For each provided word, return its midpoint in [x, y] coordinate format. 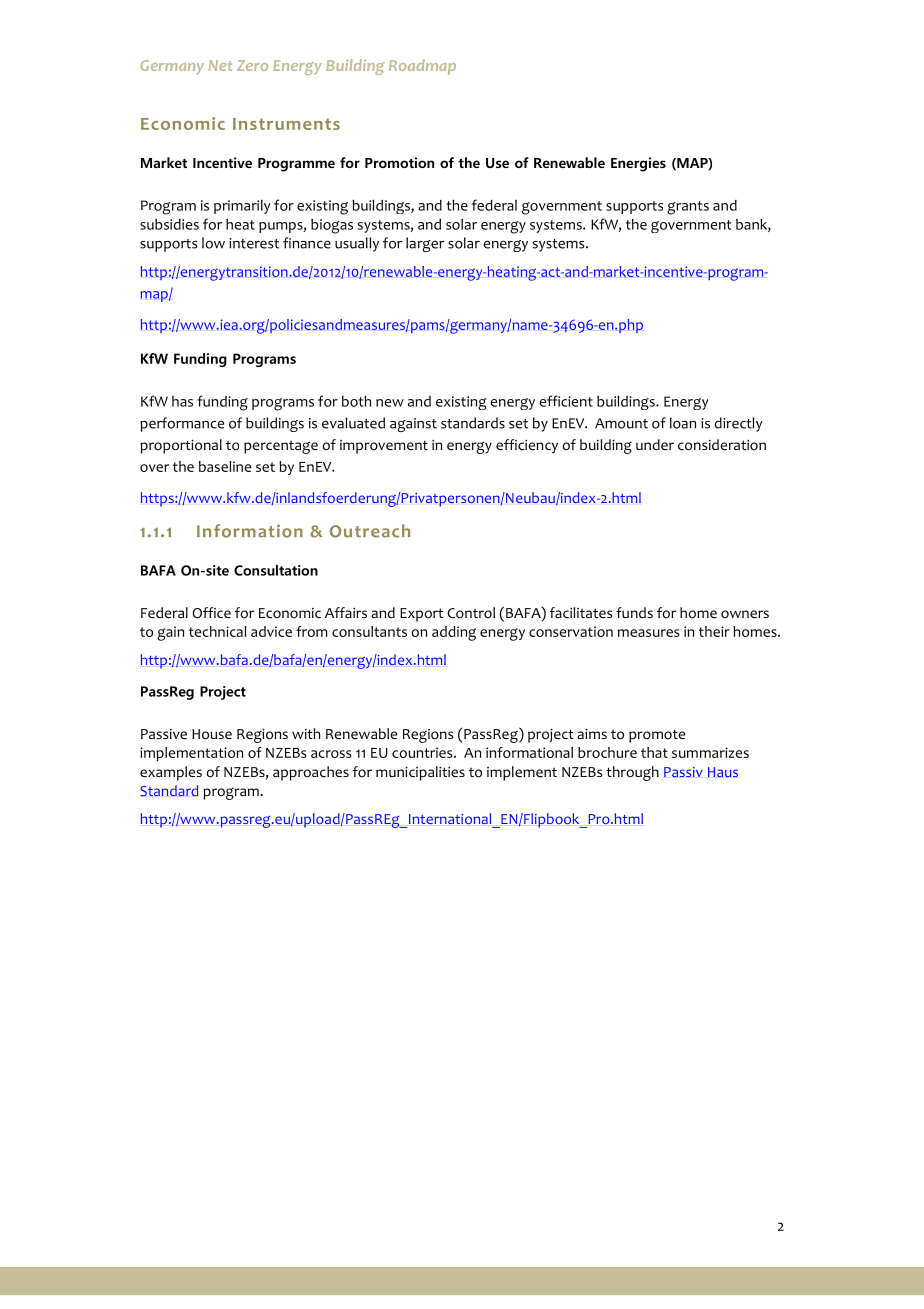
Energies [638, 164]
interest [254, 243]
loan [683, 423]
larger [425, 244]
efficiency [527, 446]
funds [634, 612]
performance [182, 424]
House [212, 734]
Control [471, 613]
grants [688, 208]
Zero [252, 65]
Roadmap [422, 67]
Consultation [276, 570]
